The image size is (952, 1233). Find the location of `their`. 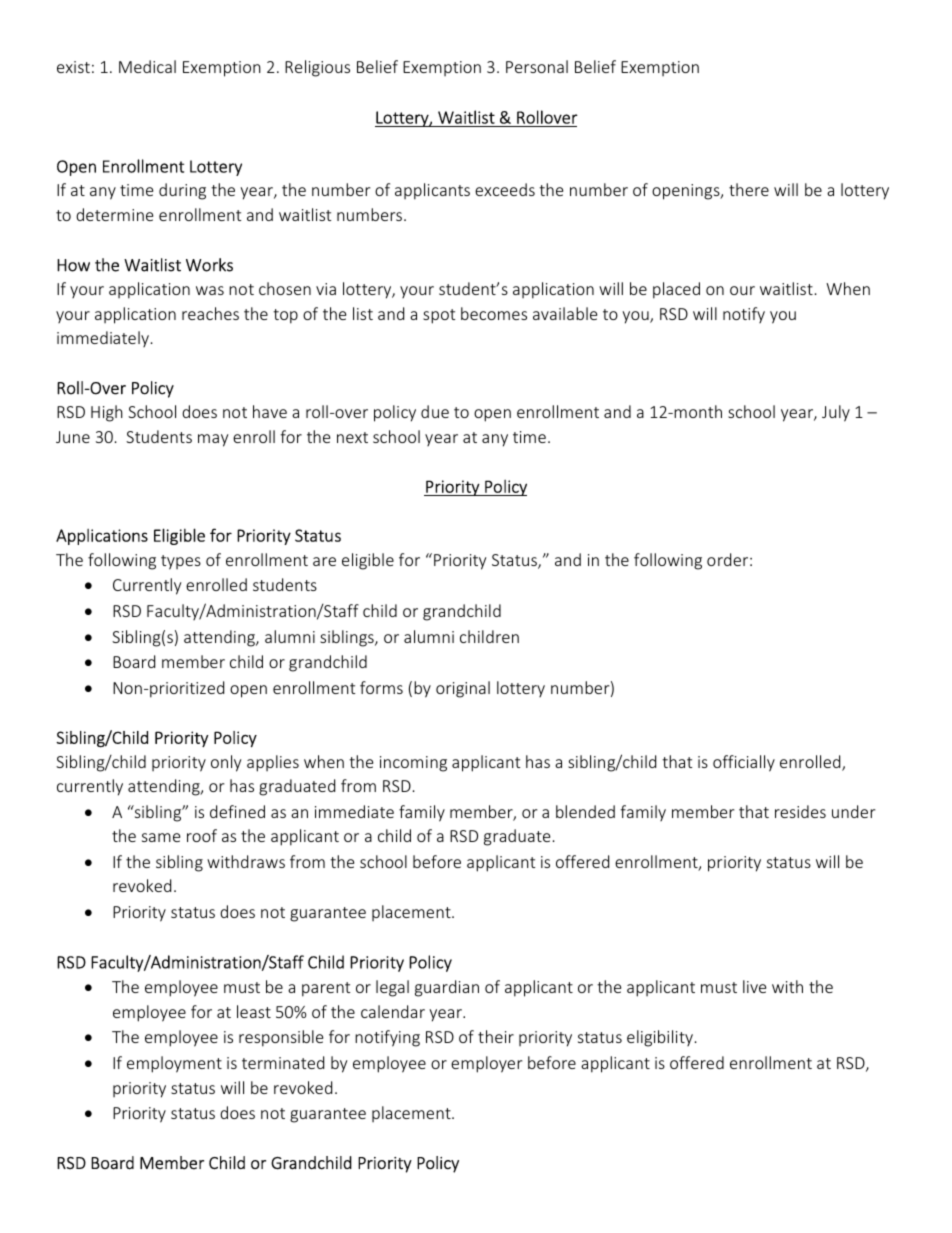

their is located at coordinates (496, 1036).
